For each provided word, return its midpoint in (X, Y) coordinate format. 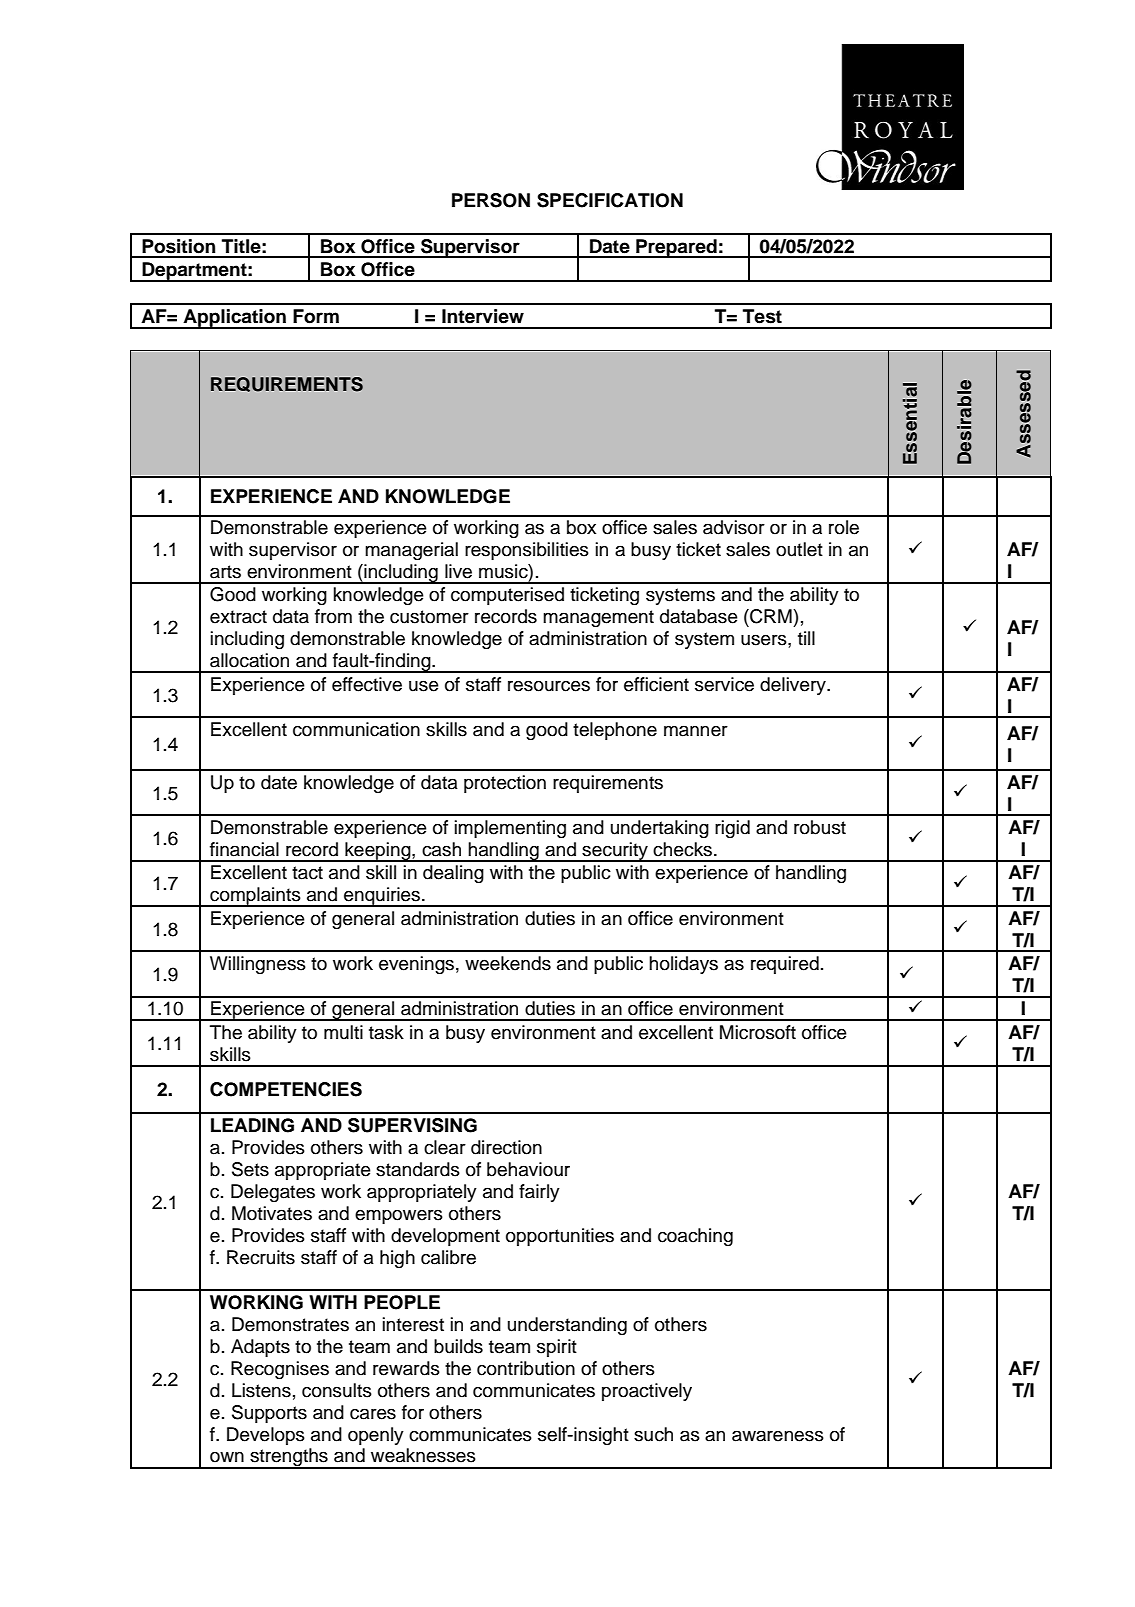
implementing (510, 829)
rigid (732, 829)
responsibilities (527, 551)
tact (307, 873)
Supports (269, 1414)
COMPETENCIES (286, 1089)
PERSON (491, 200)
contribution (526, 1368)
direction (506, 1147)
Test (762, 316)
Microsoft (758, 1032)
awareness (778, 1436)
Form (316, 316)
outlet (799, 549)
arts (225, 572)
